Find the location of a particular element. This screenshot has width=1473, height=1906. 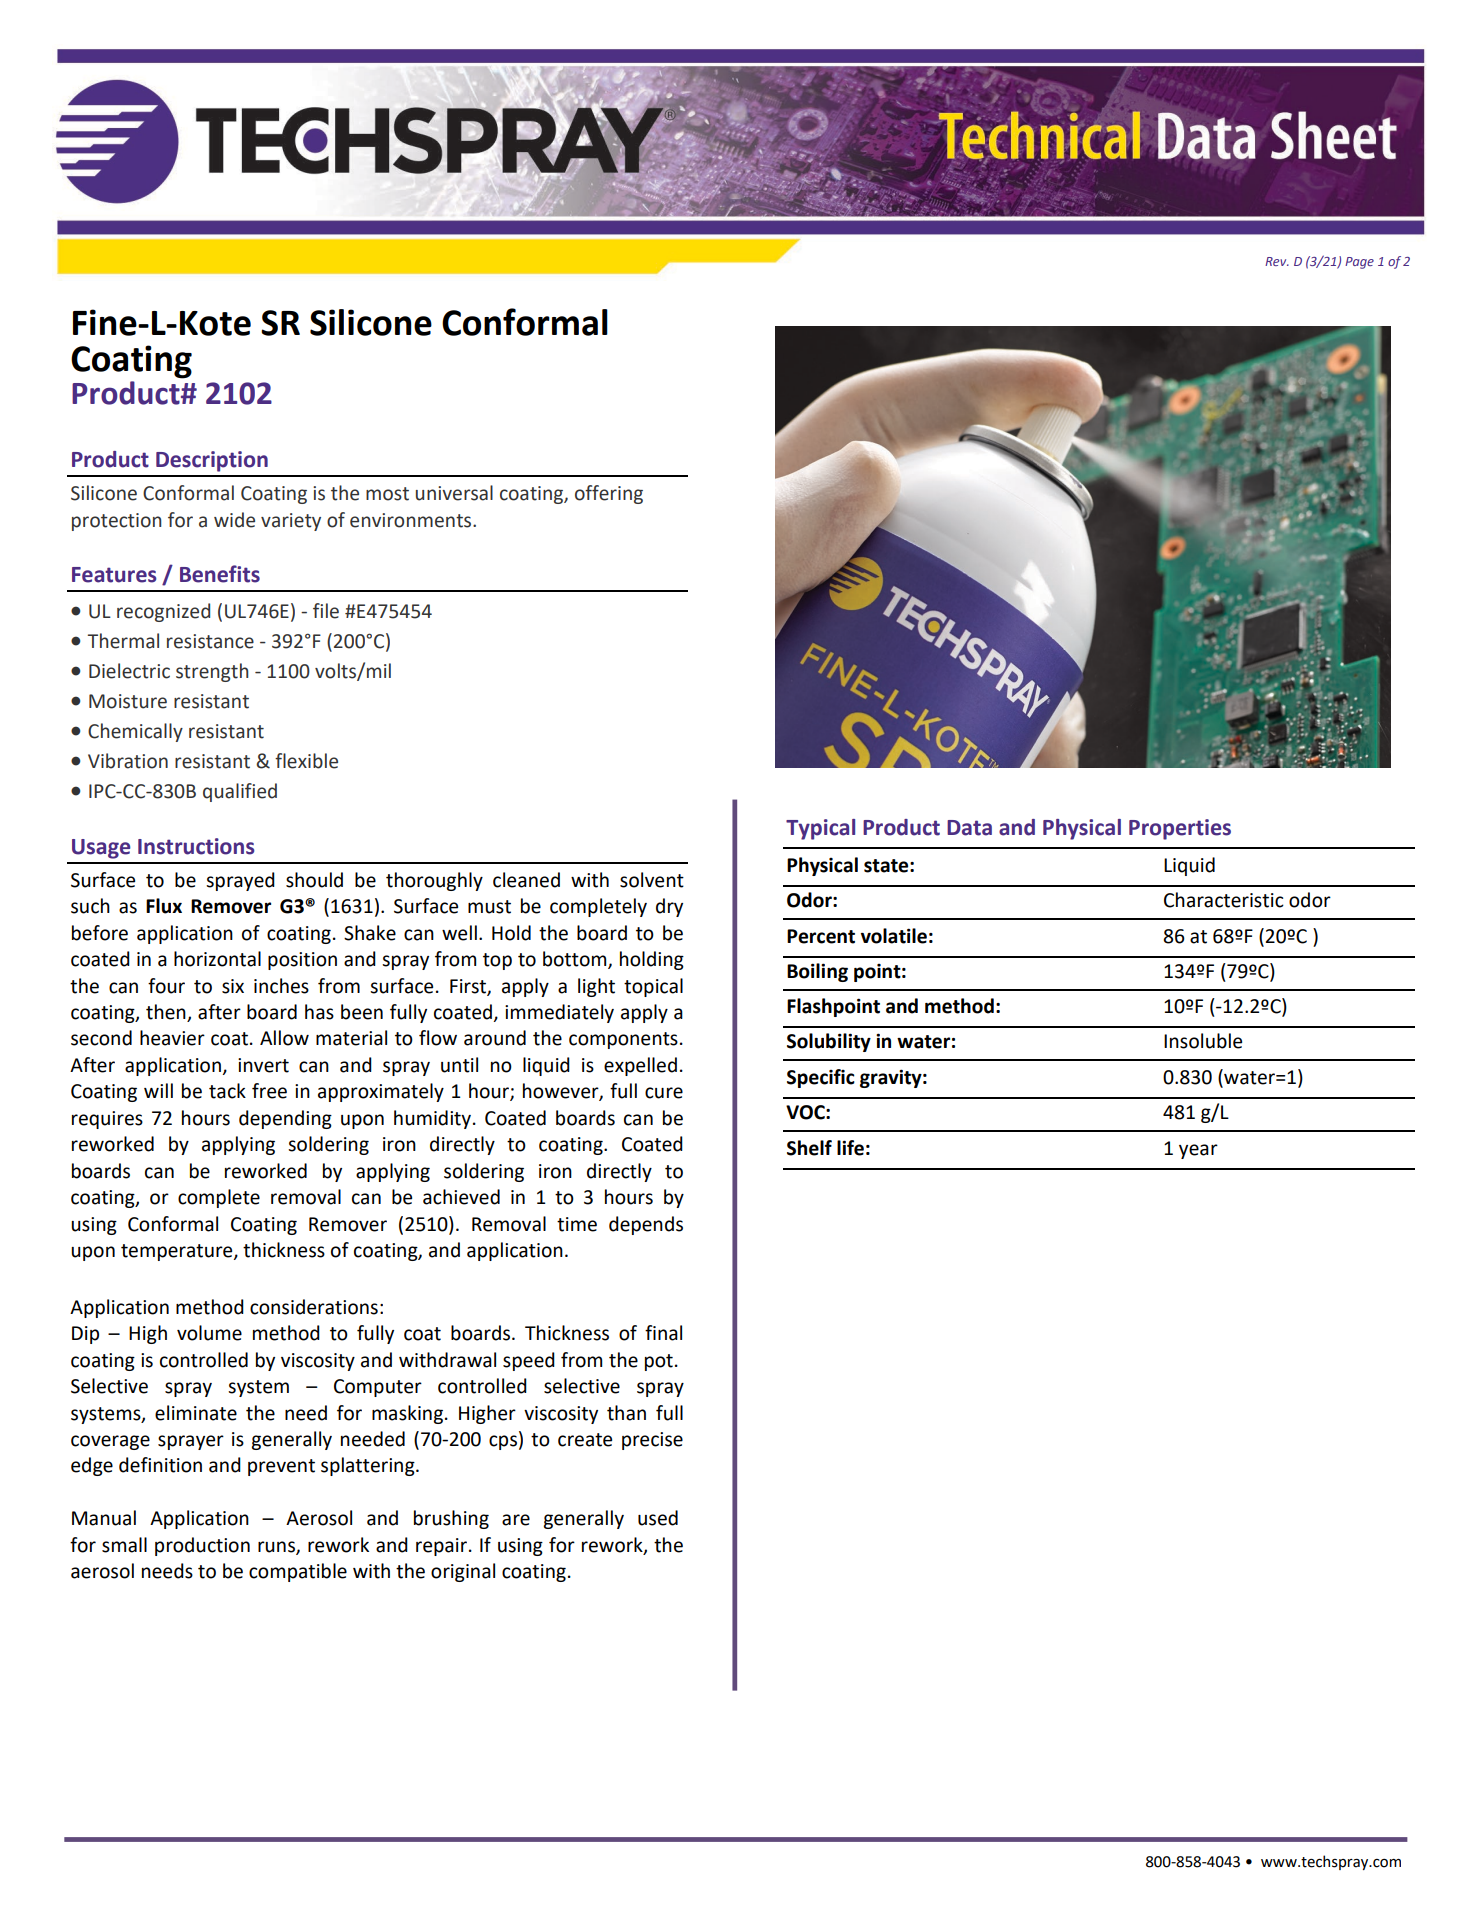

Characteristic is located at coordinates (1224, 900).
